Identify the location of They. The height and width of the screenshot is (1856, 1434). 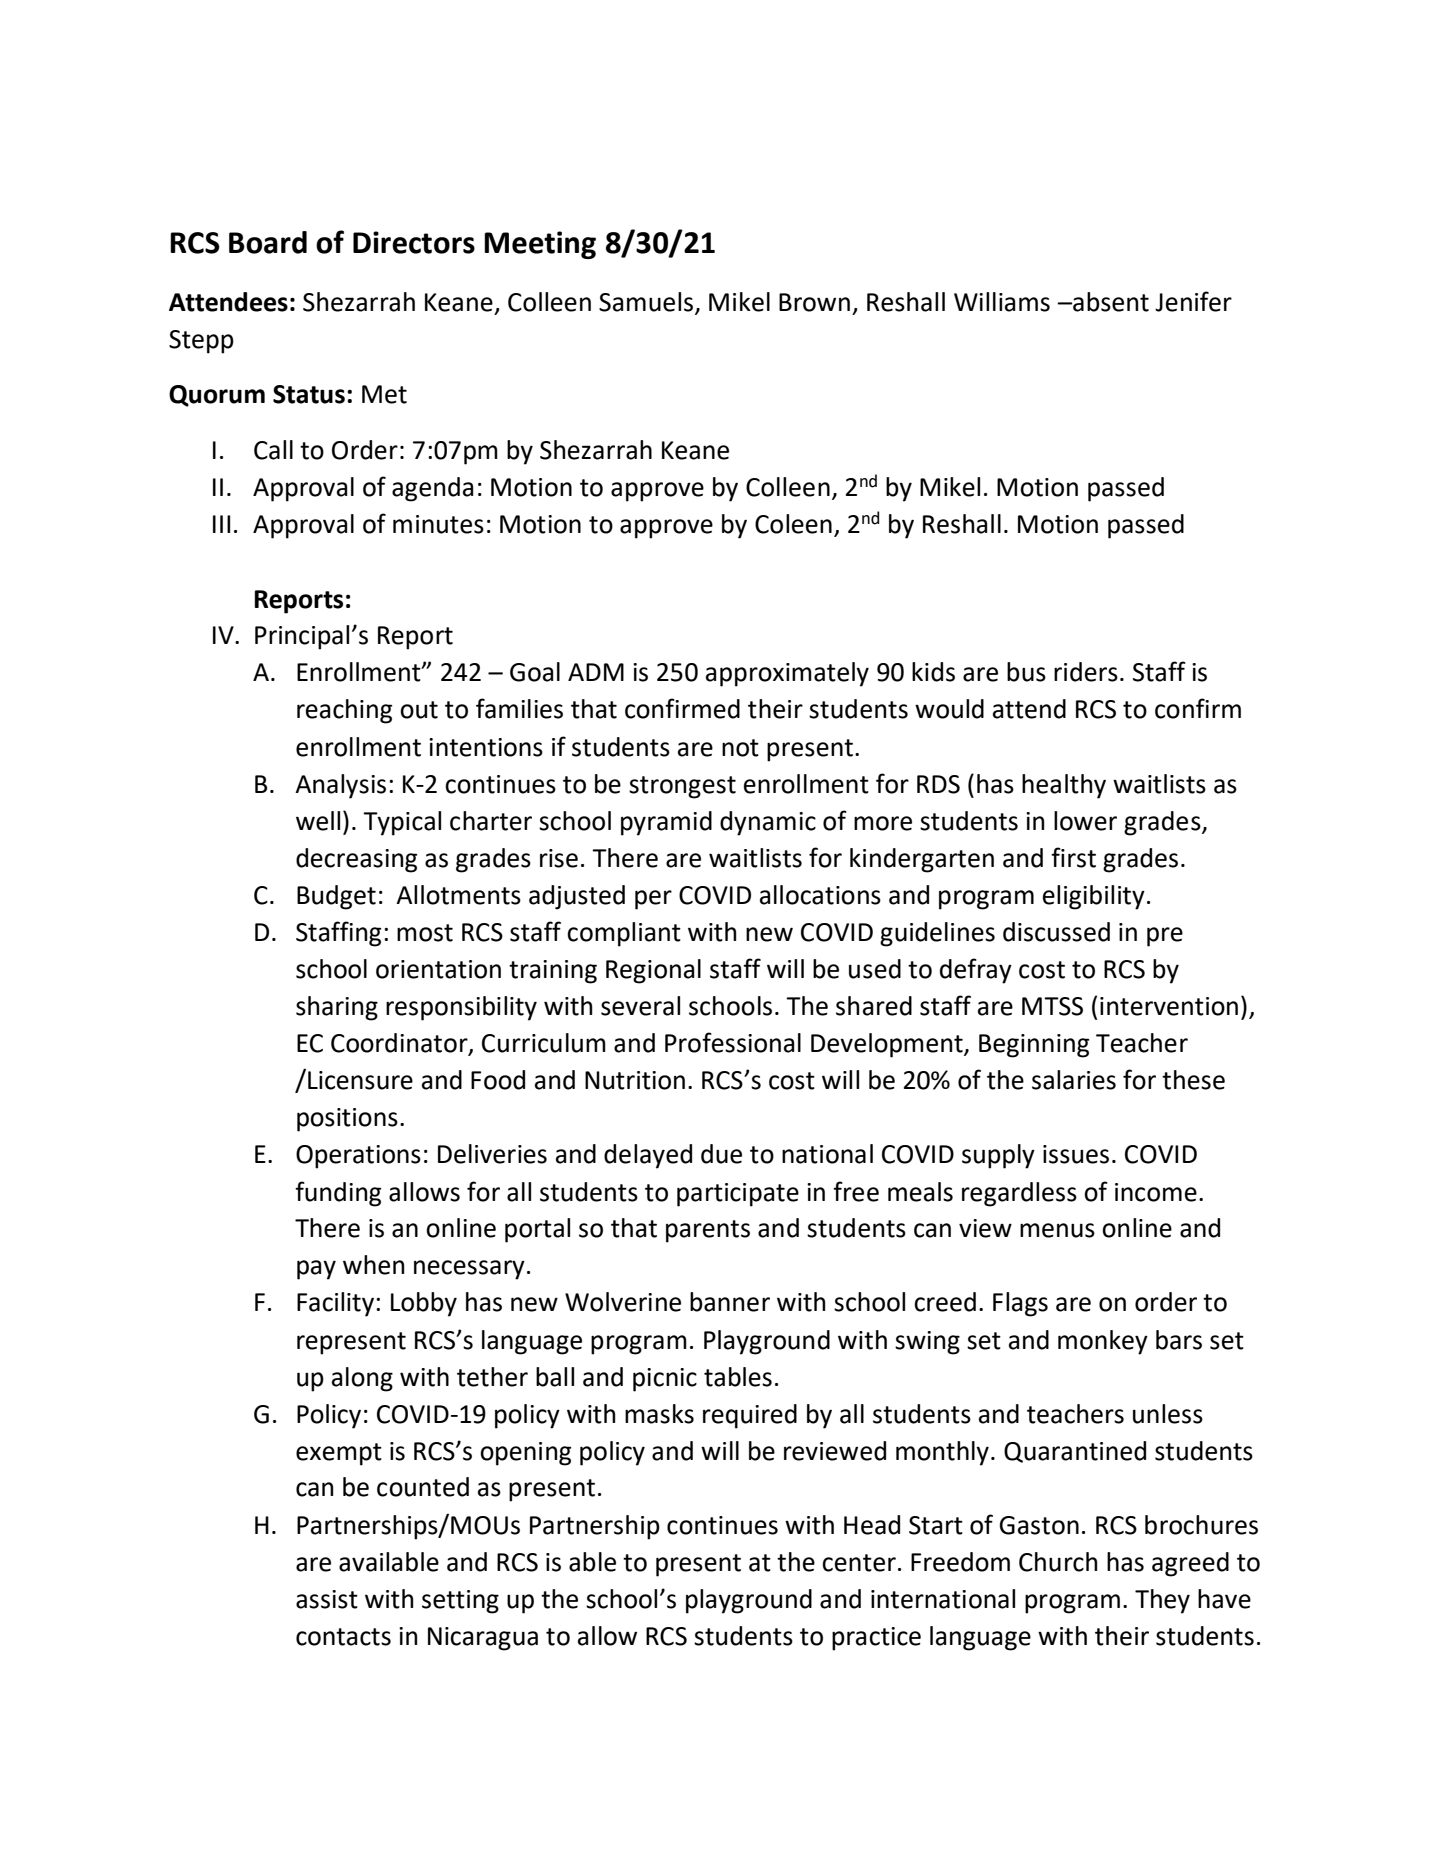
(1162, 1601).
